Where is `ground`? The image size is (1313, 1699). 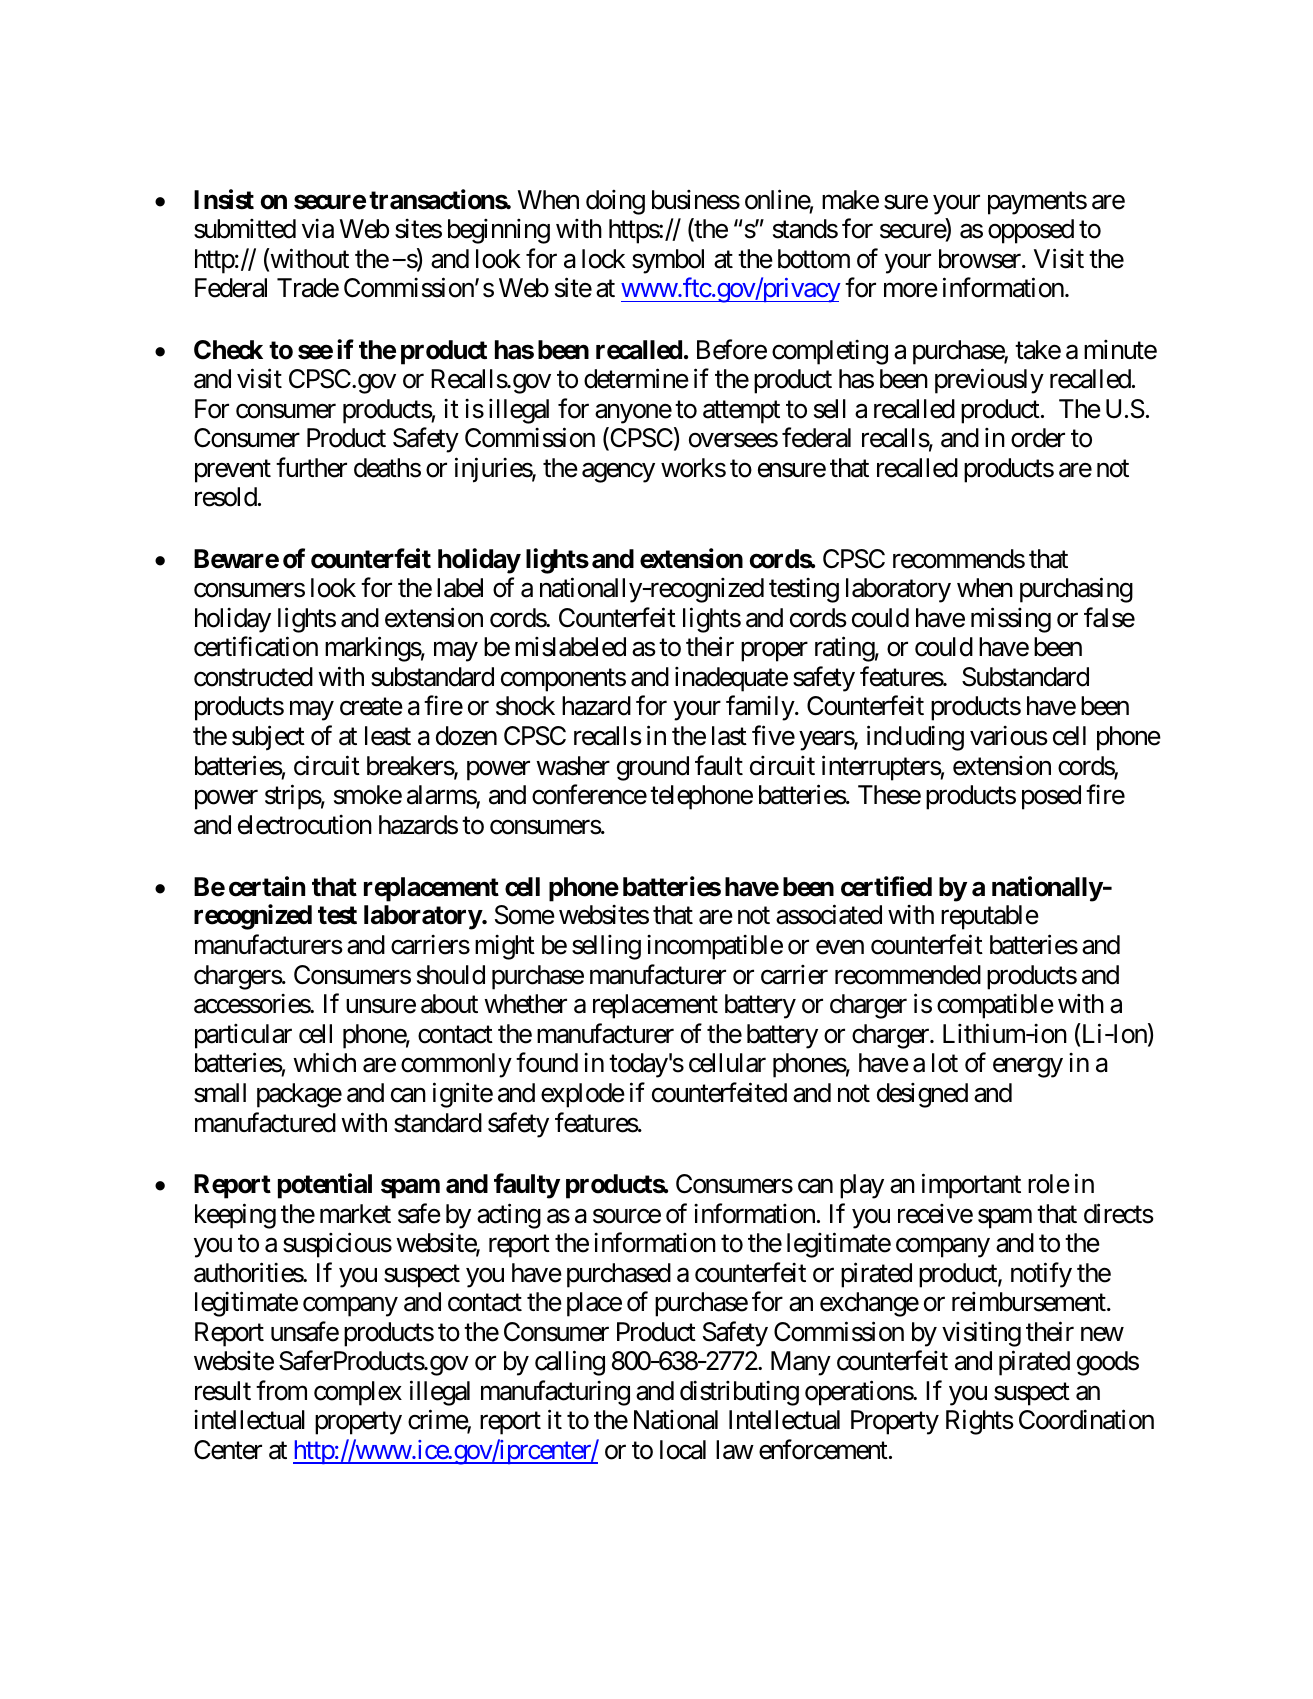 ground is located at coordinates (653, 768).
